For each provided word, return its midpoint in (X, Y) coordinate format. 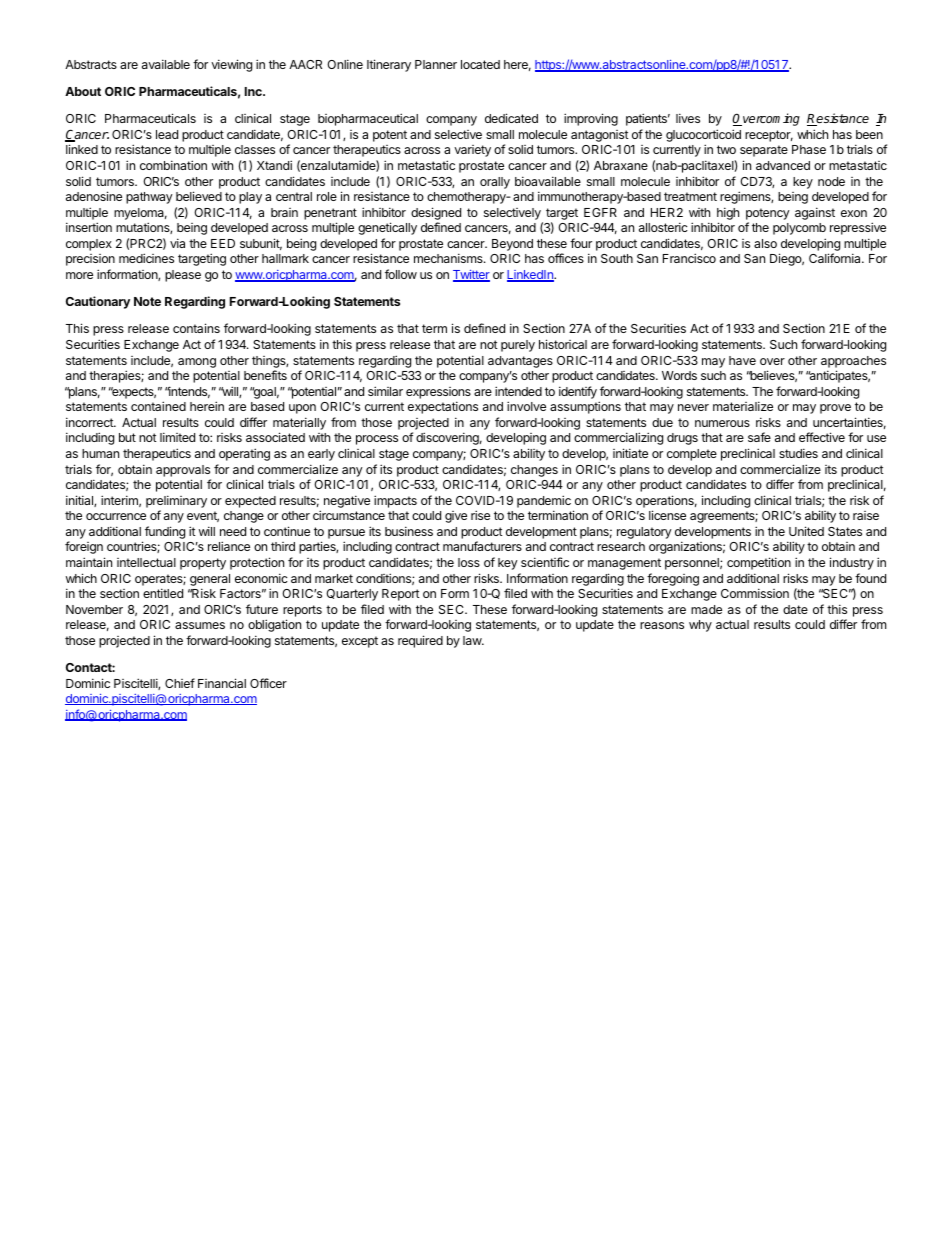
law (473, 640)
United (806, 531)
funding (165, 532)
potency (768, 214)
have (742, 360)
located (480, 64)
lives (688, 118)
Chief (180, 683)
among (197, 363)
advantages (520, 362)
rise (480, 515)
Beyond (512, 245)
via (177, 243)
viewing (231, 65)
